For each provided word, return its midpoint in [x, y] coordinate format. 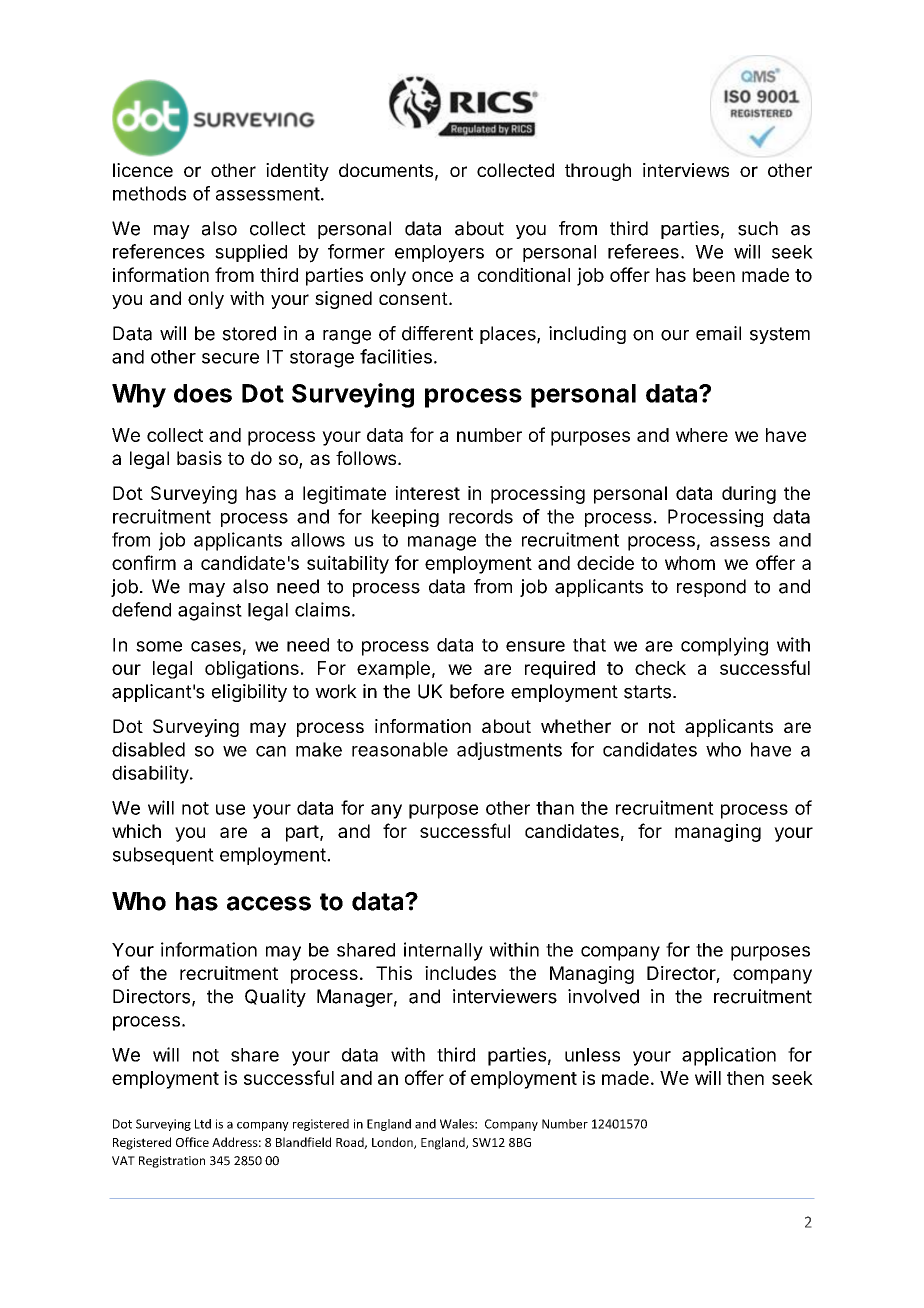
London [393, 1143]
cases [216, 646]
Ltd [203, 1124]
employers [439, 254]
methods [149, 193]
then [745, 1078]
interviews [686, 170]
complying [724, 646]
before [477, 691]
